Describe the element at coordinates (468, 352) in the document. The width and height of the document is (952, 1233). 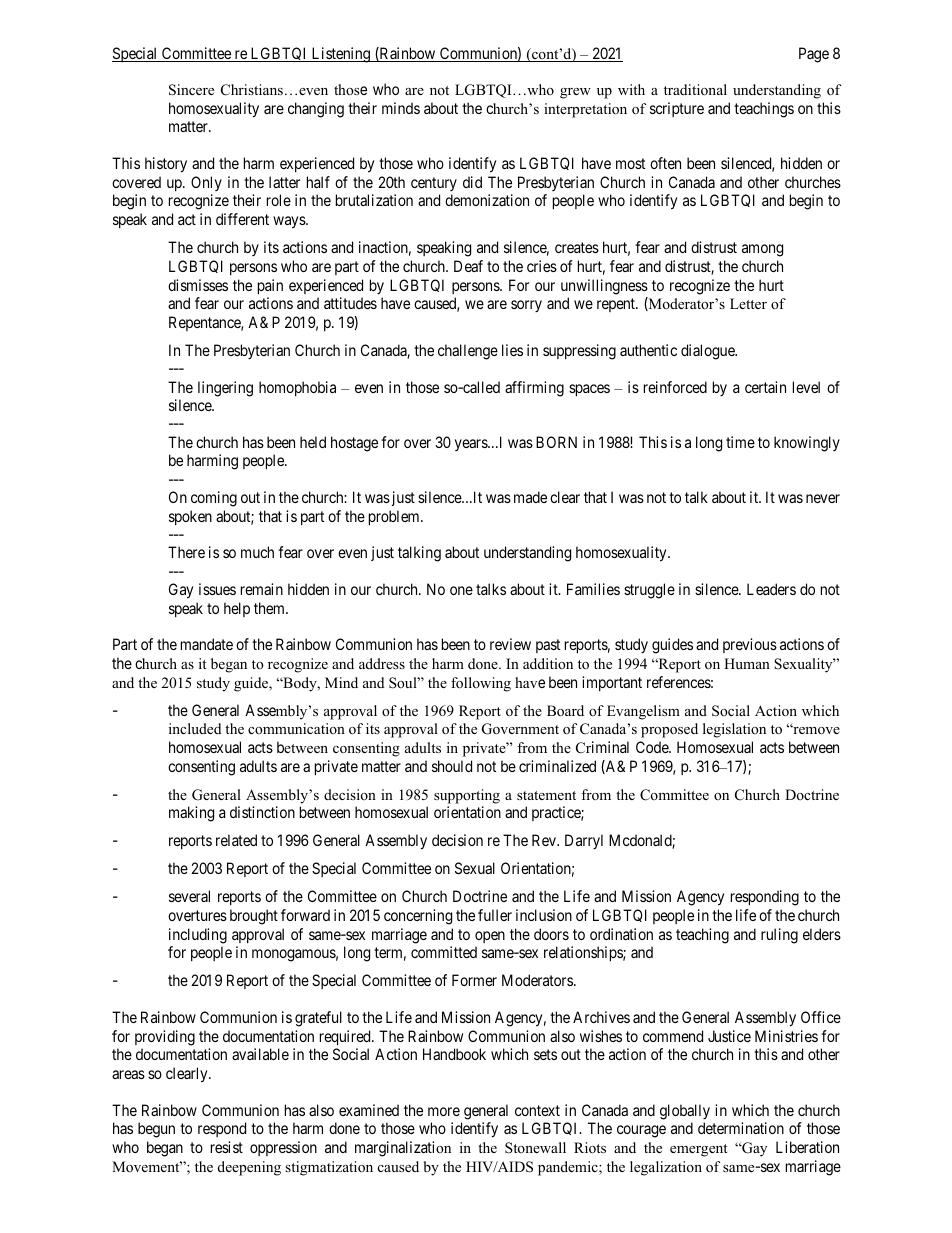
I see `challenge` at that location.
